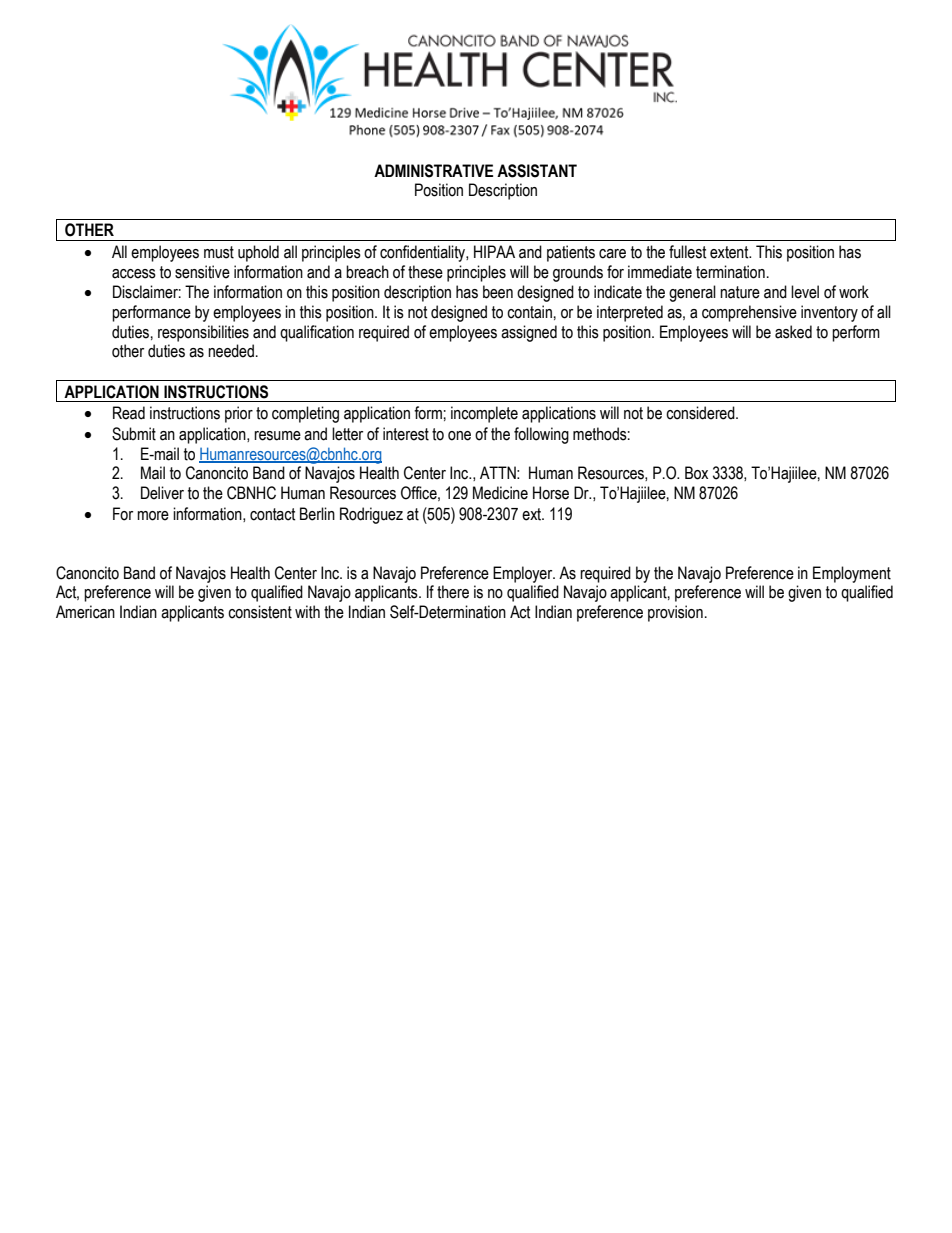 Image resolution: width=952 pixels, height=1233 pixels. Describe the element at coordinates (484, 414) in the screenshot. I see `incomplete` at that location.
